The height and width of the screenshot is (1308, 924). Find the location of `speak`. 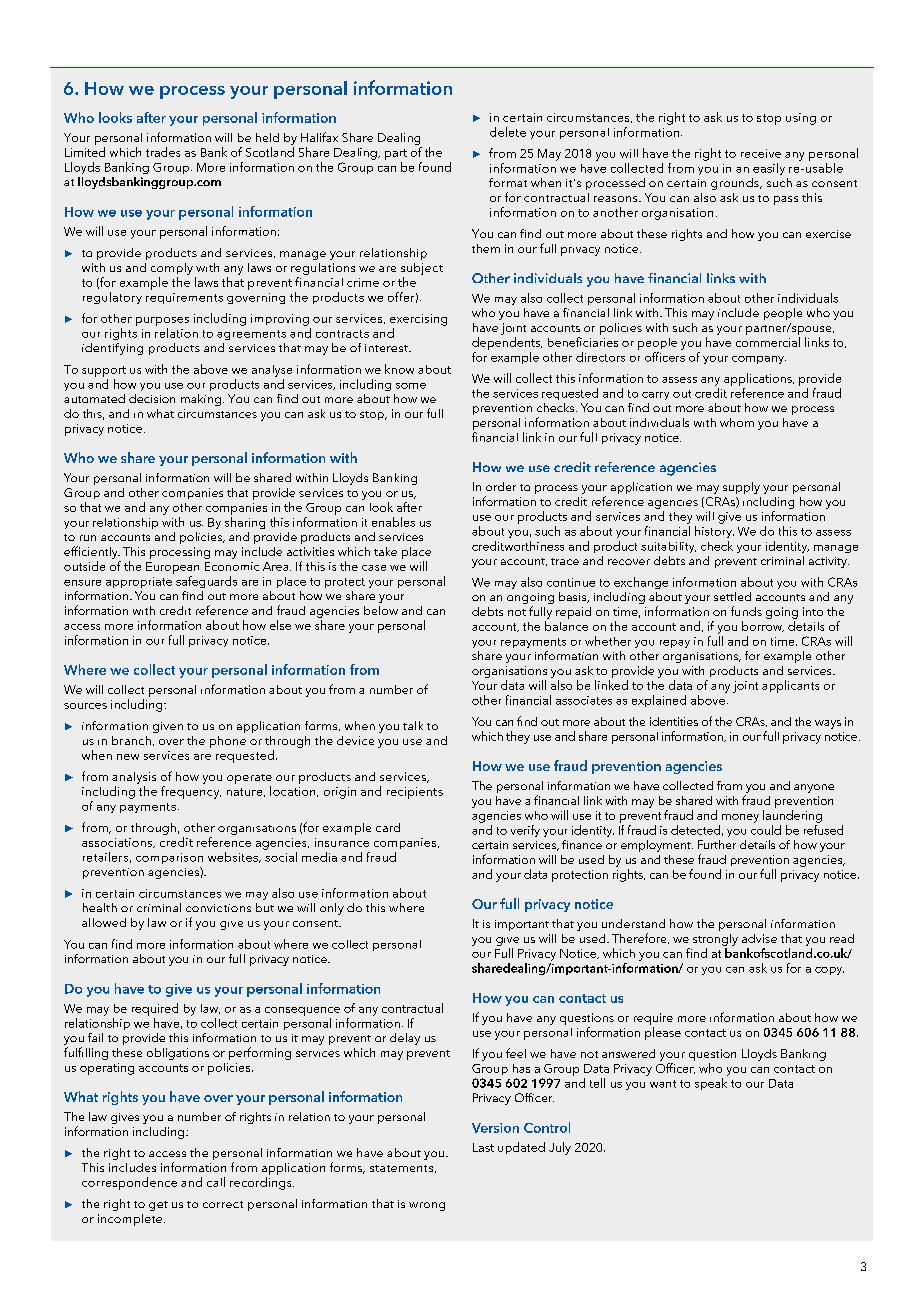

speak is located at coordinates (711, 1084).
